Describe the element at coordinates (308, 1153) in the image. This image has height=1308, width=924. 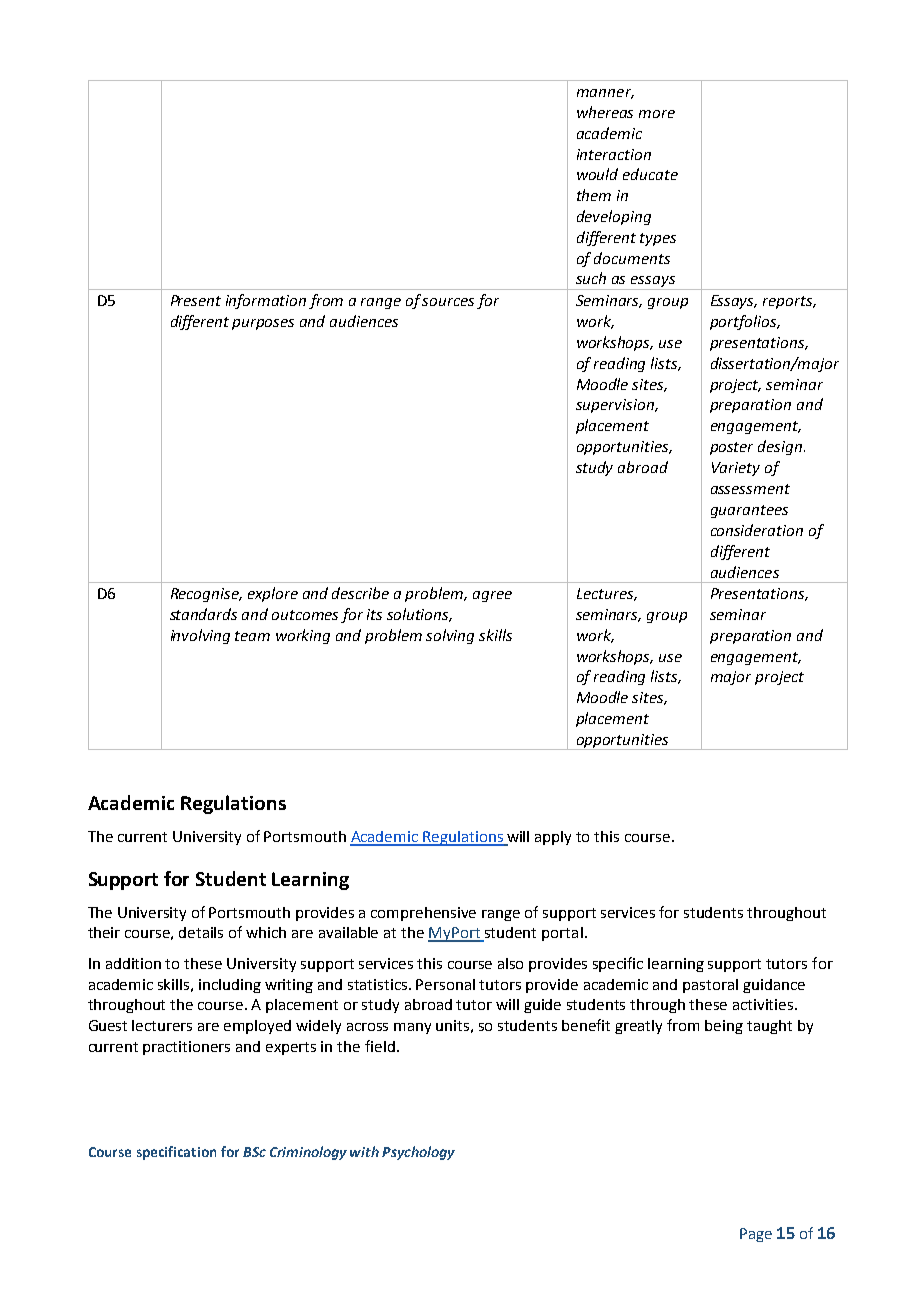
I see `Criminology` at that location.
